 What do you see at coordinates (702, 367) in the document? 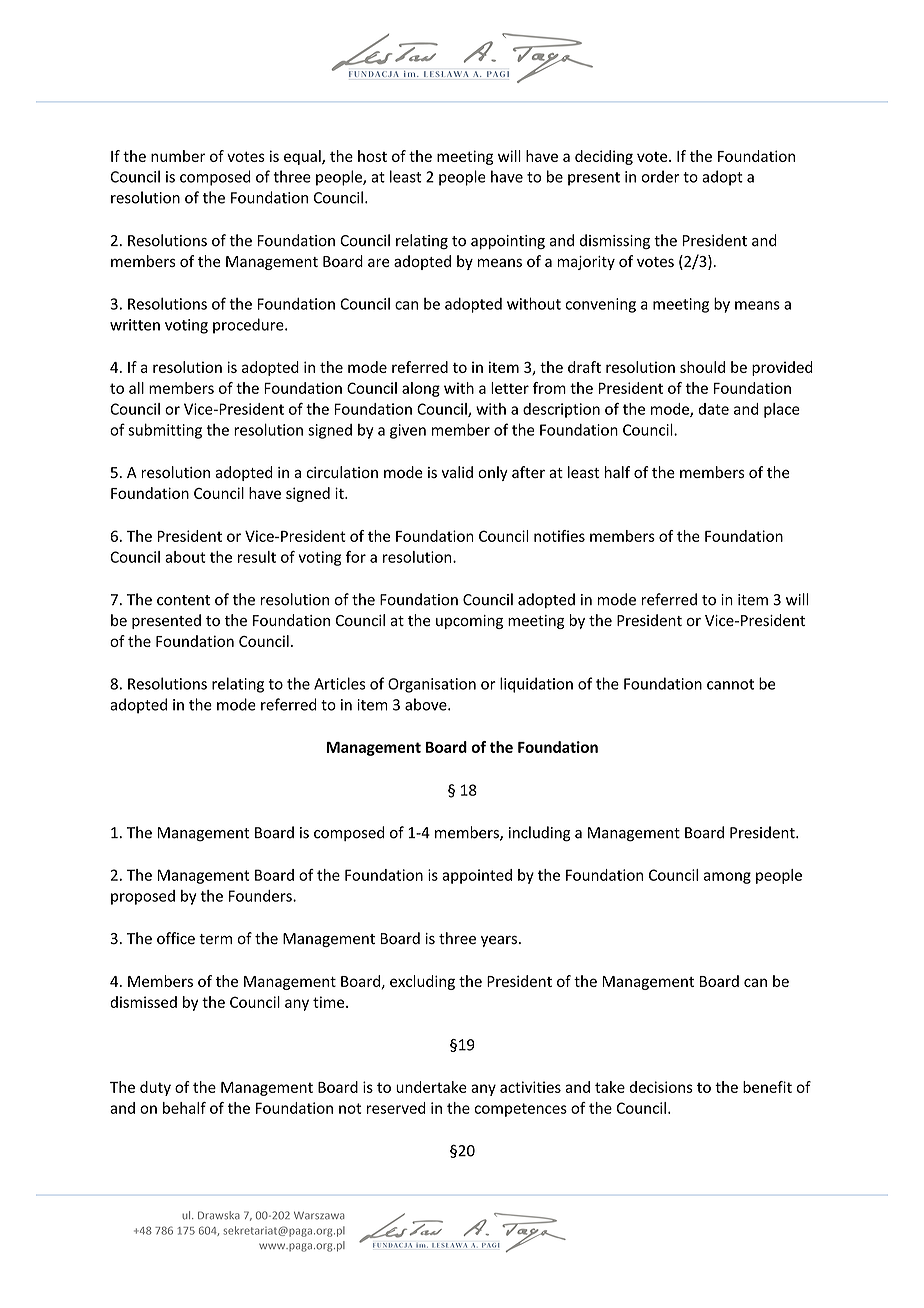
I see `should` at bounding box center [702, 367].
